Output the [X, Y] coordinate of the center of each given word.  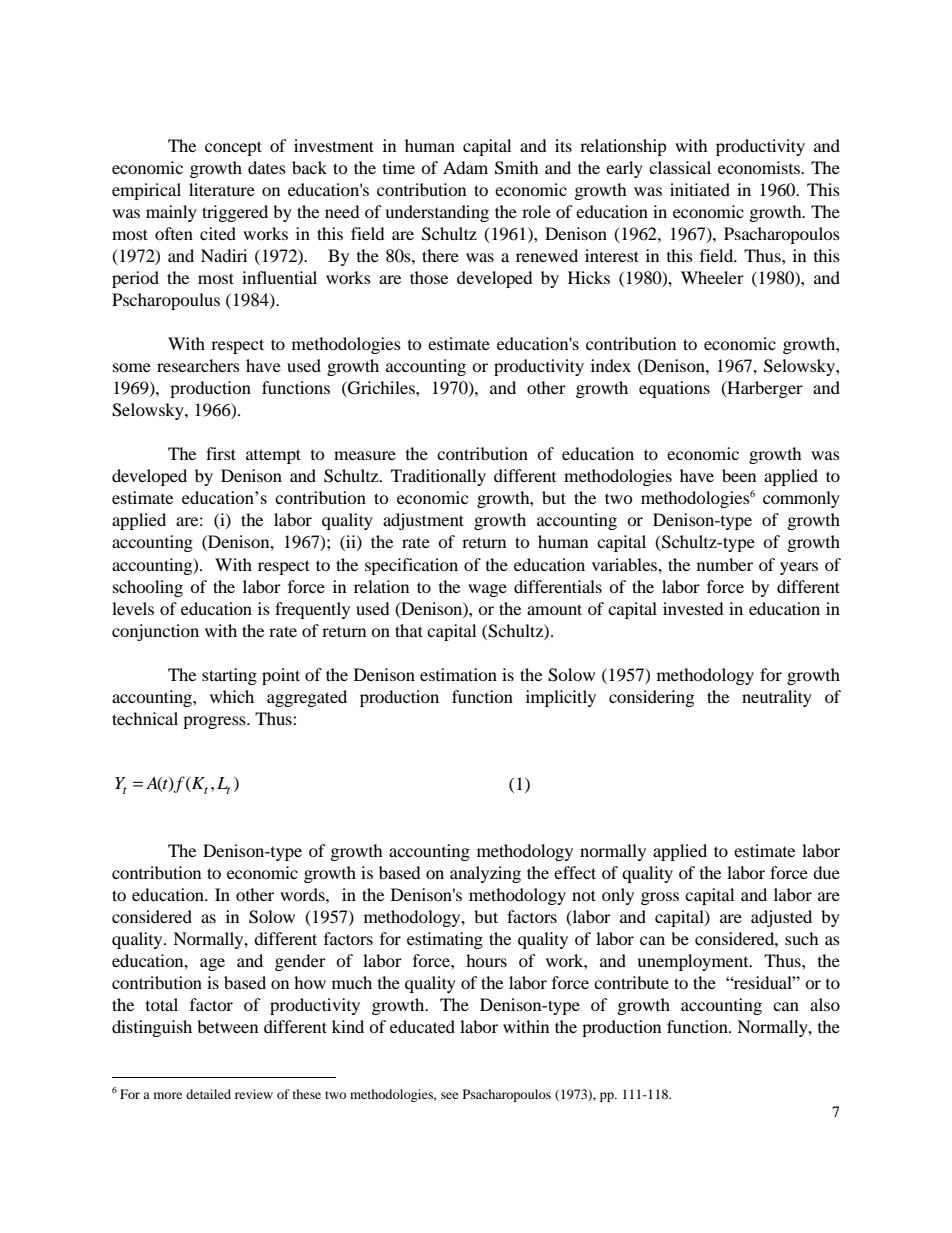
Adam [465, 167]
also [825, 1004]
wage [487, 590]
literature [222, 189]
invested [693, 608]
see [449, 1095]
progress [215, 722]
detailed [208, 1094]
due [826, 872]
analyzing [485, 874]
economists [760, 167]
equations [674, 389]
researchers [198, 365]
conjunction [155, 632]
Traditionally [438, 477]
